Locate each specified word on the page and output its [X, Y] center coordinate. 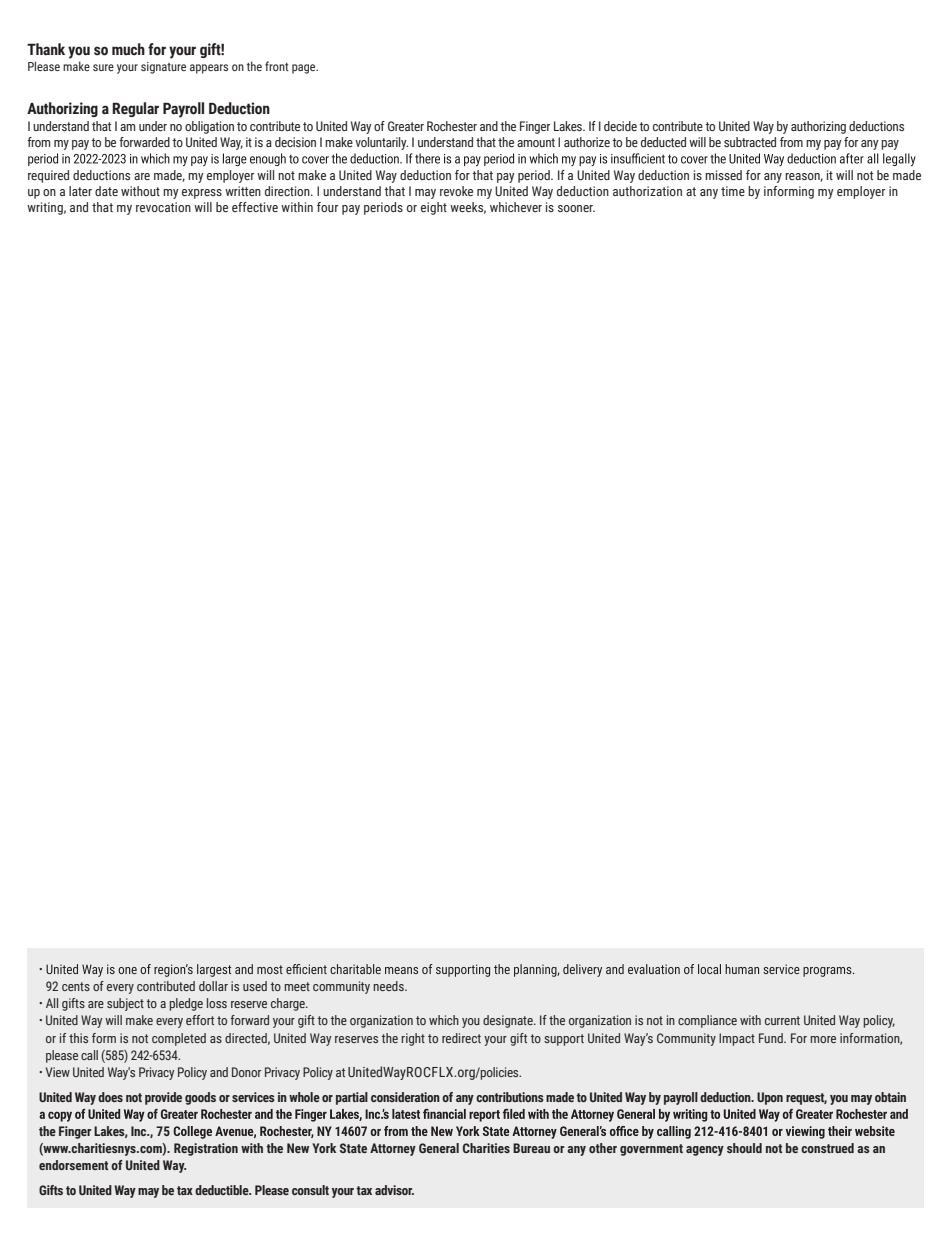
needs [389, 986]
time [733, 191]
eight [434, 208]
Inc [140, 1131]
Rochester [452, 126]
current [782, 1020]
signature [163, 68]
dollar [213, 986]
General [439, 1148]
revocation [163, 207]
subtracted [750, 142]
